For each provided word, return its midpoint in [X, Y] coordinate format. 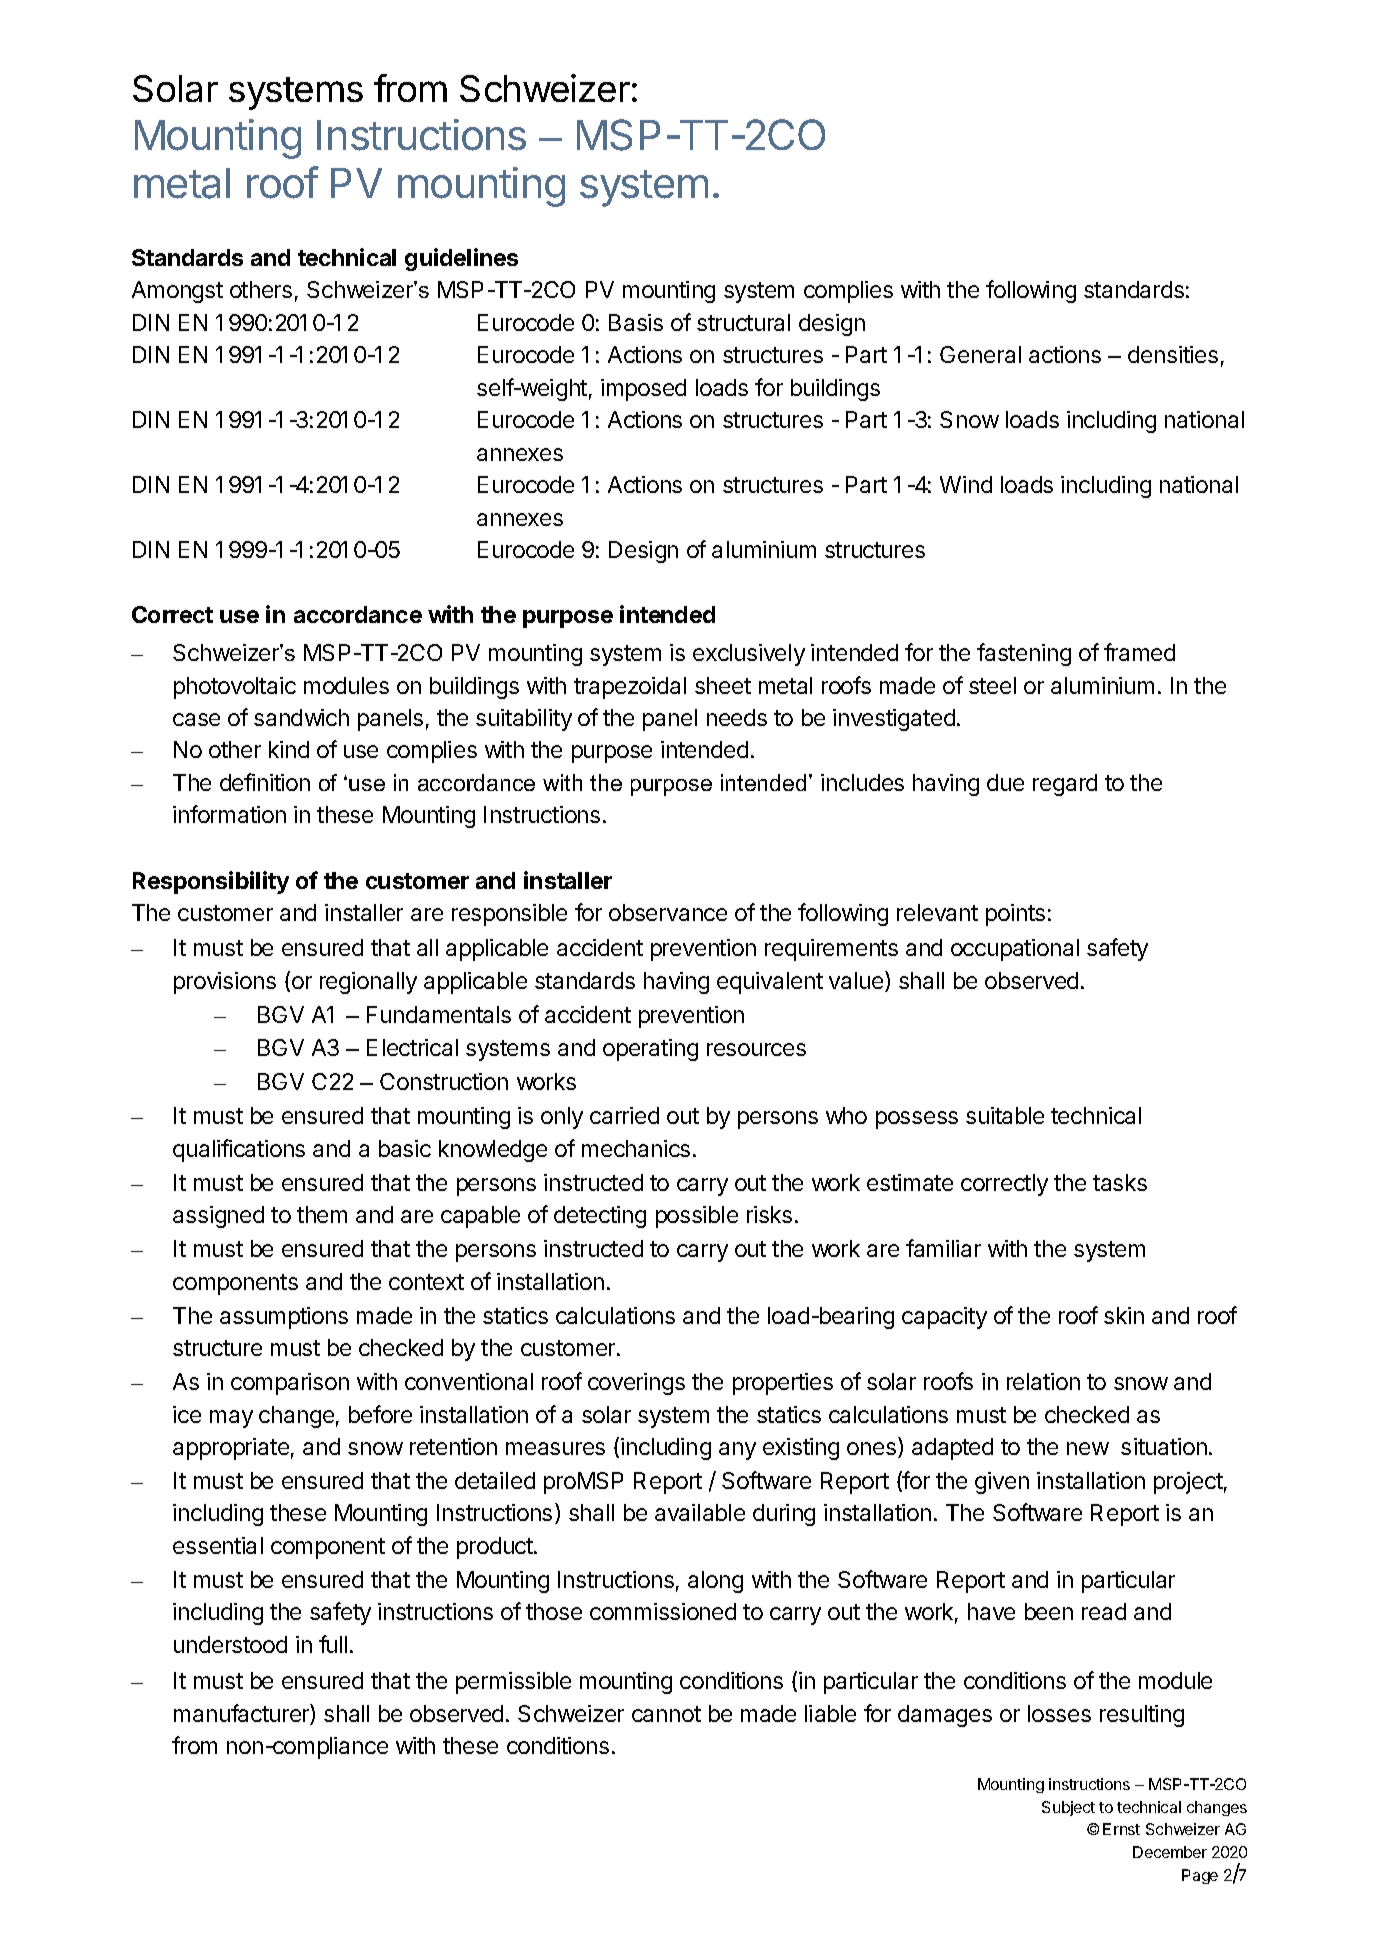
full [333, 1644]
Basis [636, 322]
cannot [666, 1714]
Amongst [177, 292]
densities [1173, 354]
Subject [1068, 1808]
